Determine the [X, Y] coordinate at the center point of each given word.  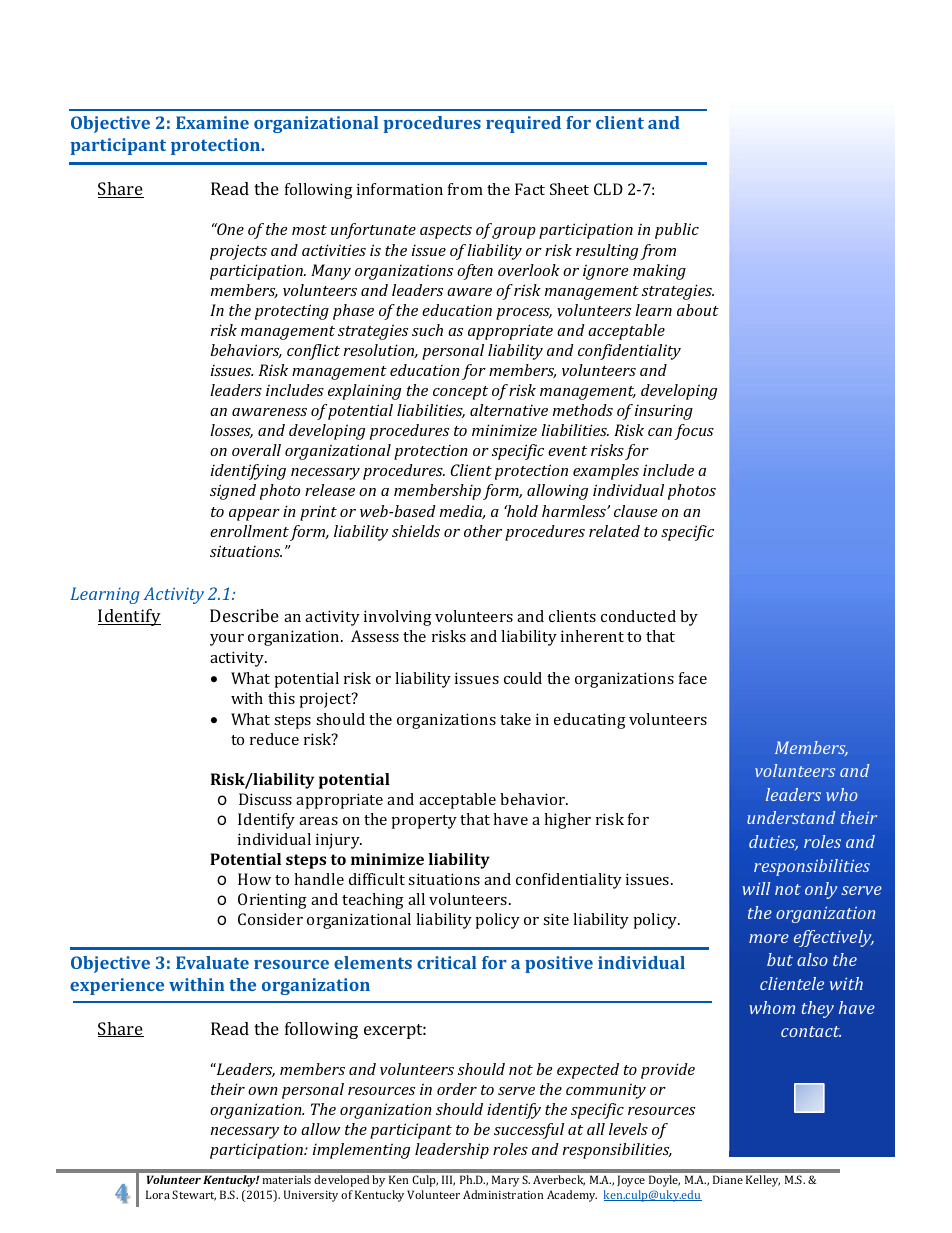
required [523, 124]
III [448, 1180]
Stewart [194, 1195]
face [693, 678]
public [677, 231]
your [227, 640]
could [523, 678]
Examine [212, 122]
